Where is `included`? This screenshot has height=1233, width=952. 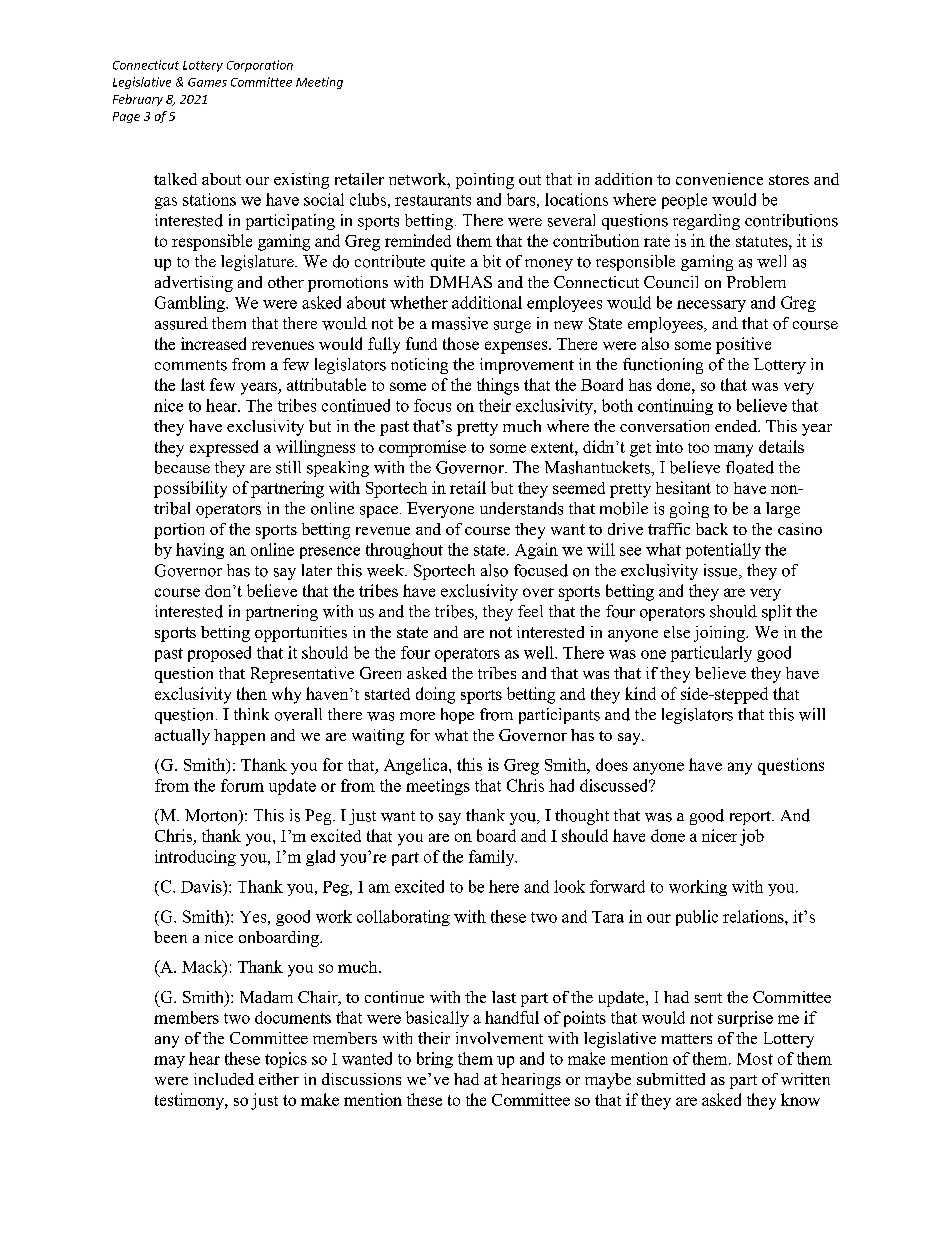
included is located at coordinates (224, 1079).
